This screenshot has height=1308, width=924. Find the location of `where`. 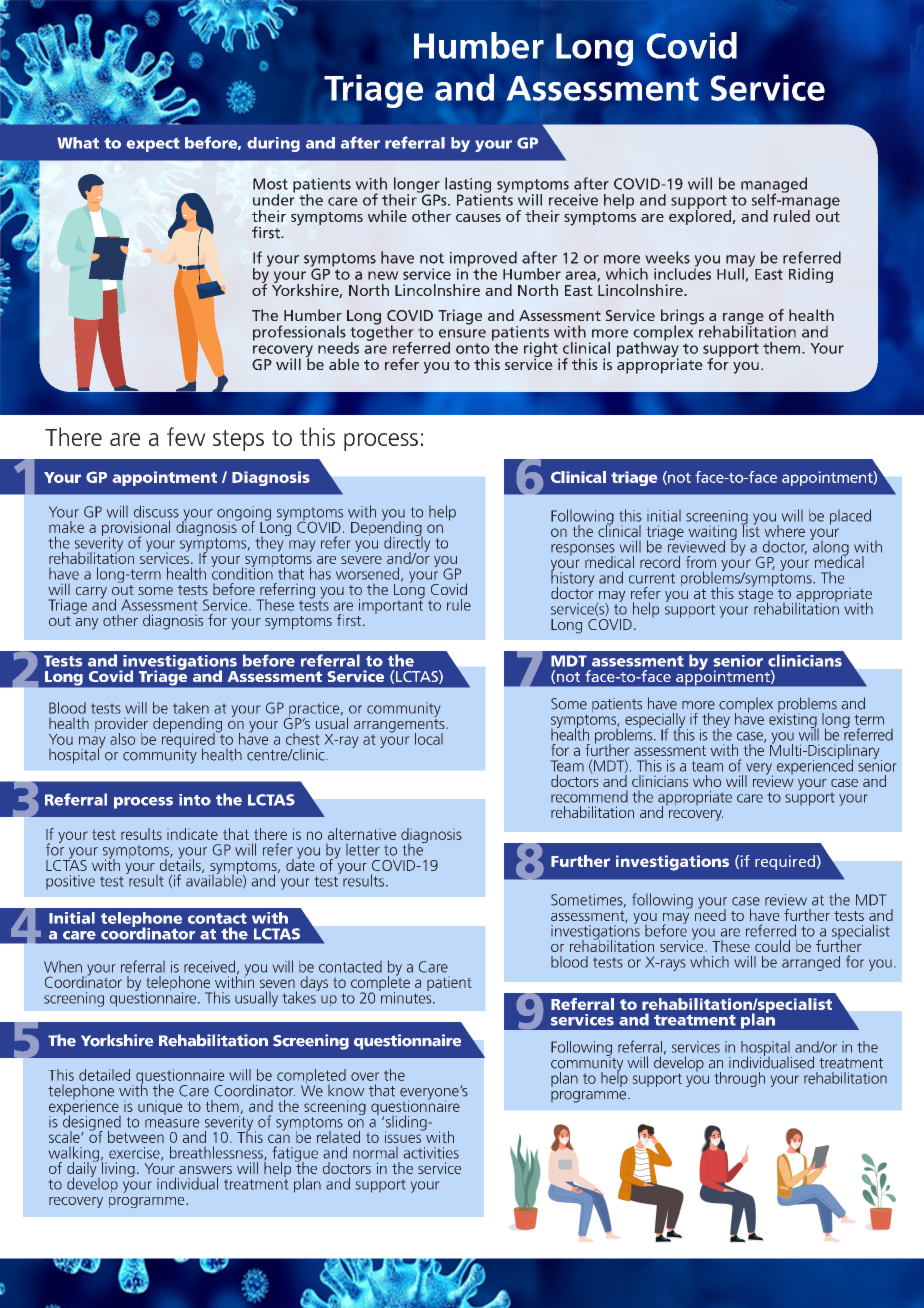

where is located at coordinates (785, 531).
